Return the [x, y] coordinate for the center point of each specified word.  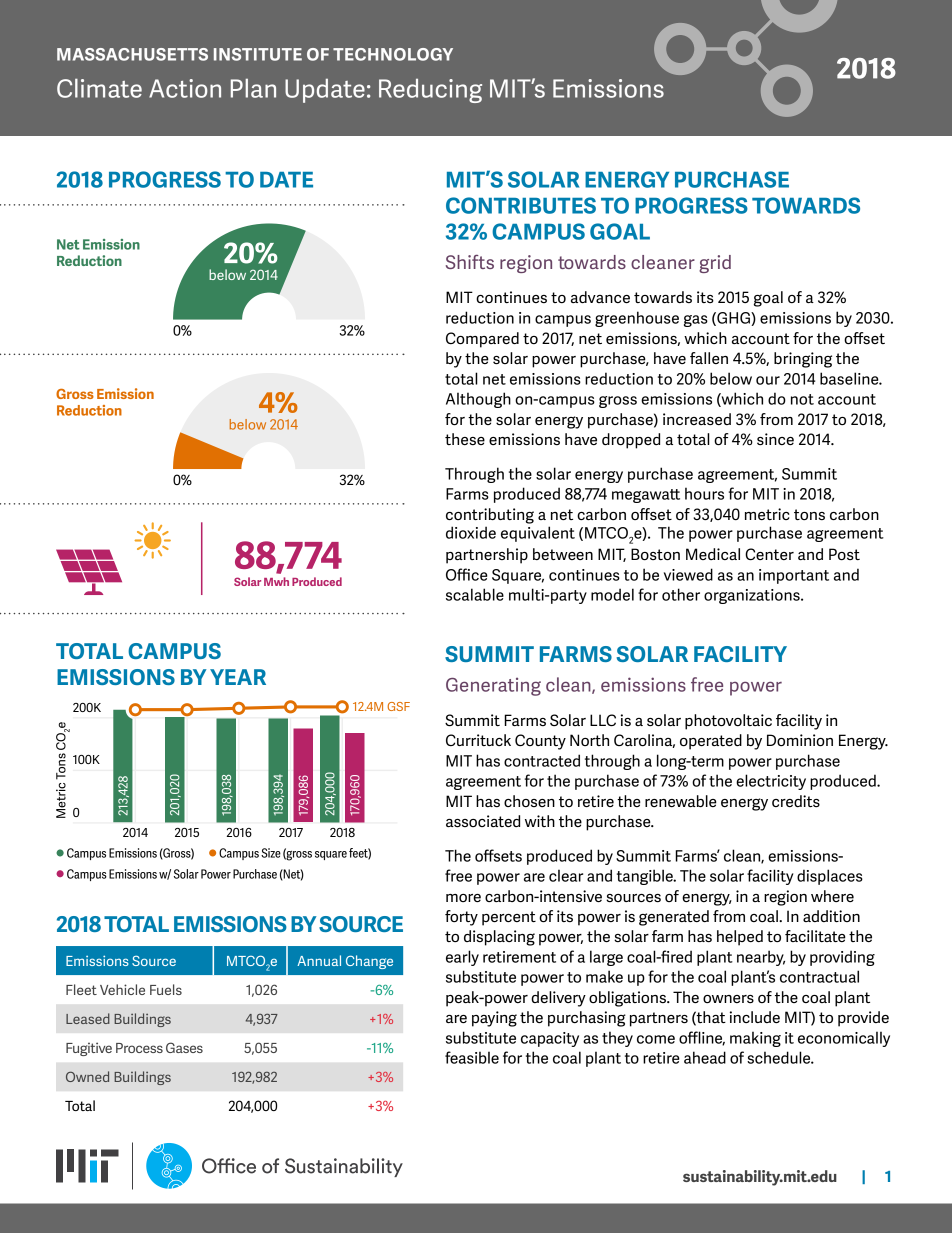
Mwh [276, 581]
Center [769, 554]
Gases [184, 1047]
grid [715, 264]
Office [467, 574]
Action [185, 88]
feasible [472, 1057]
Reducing [430, 91]
